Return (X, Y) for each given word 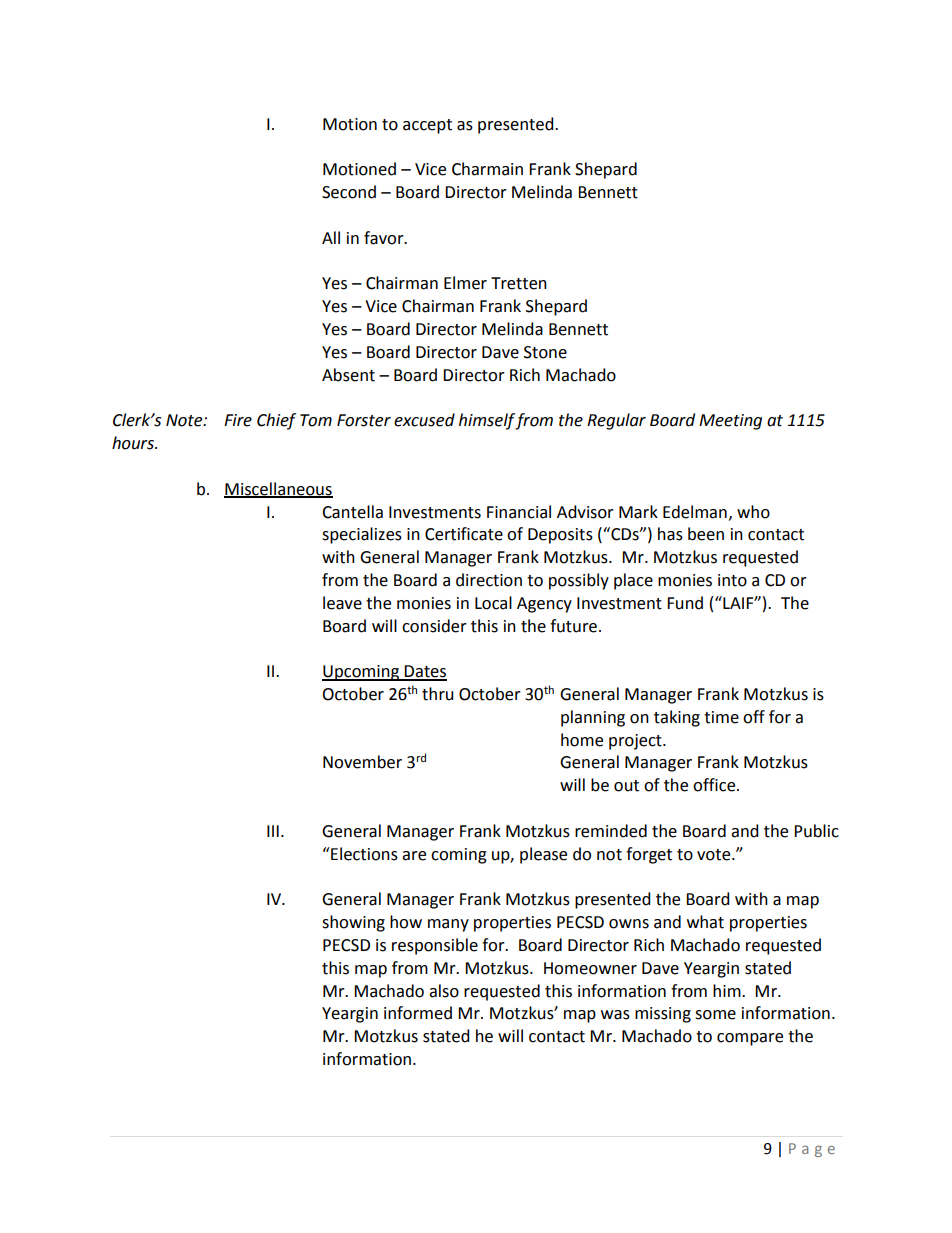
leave (342, 603)
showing (353, 923)
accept (427, 126)
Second (349, 192)
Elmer (465, 283)
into (732, 580)
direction (489, 580)
